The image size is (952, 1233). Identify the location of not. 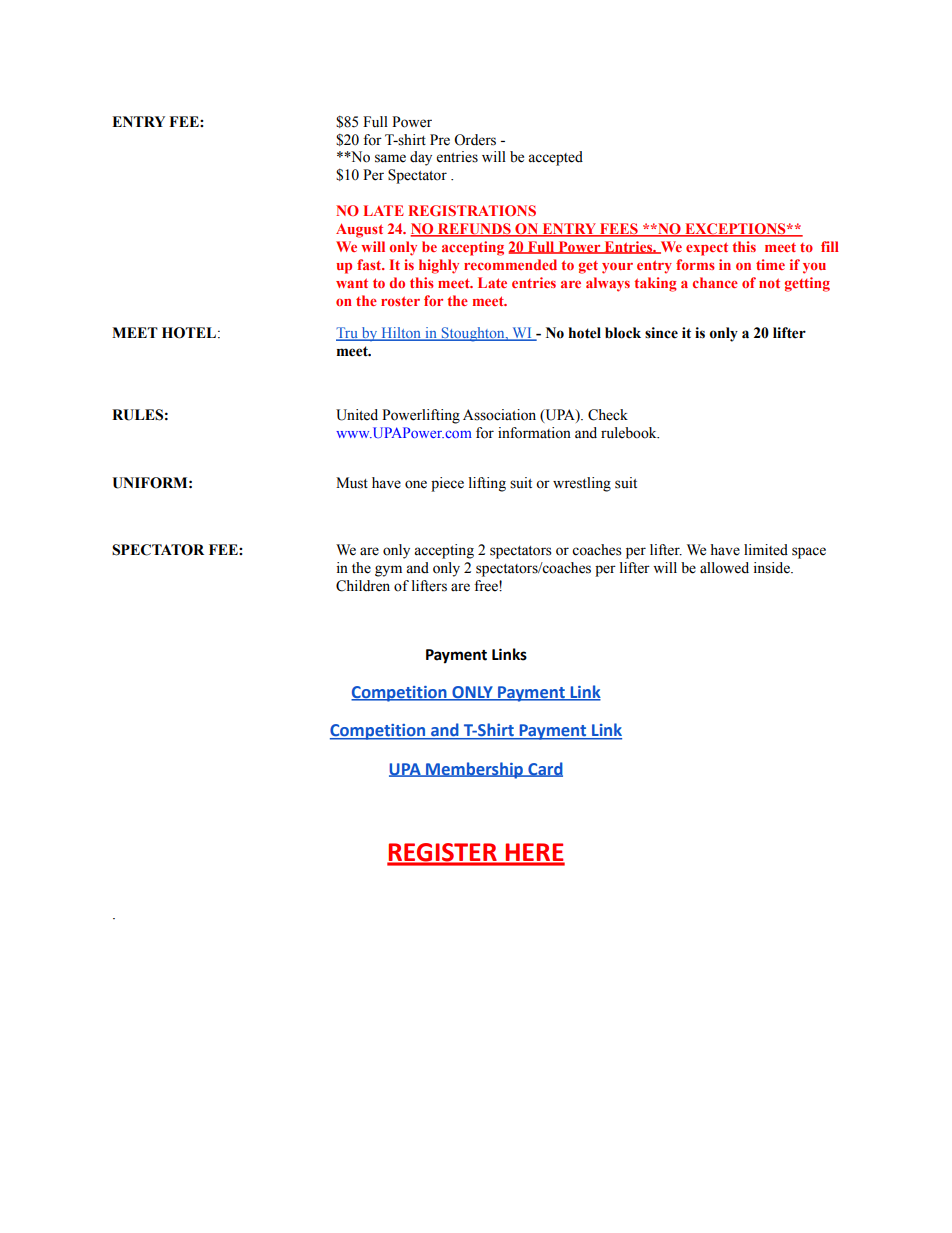
(769, 283).
